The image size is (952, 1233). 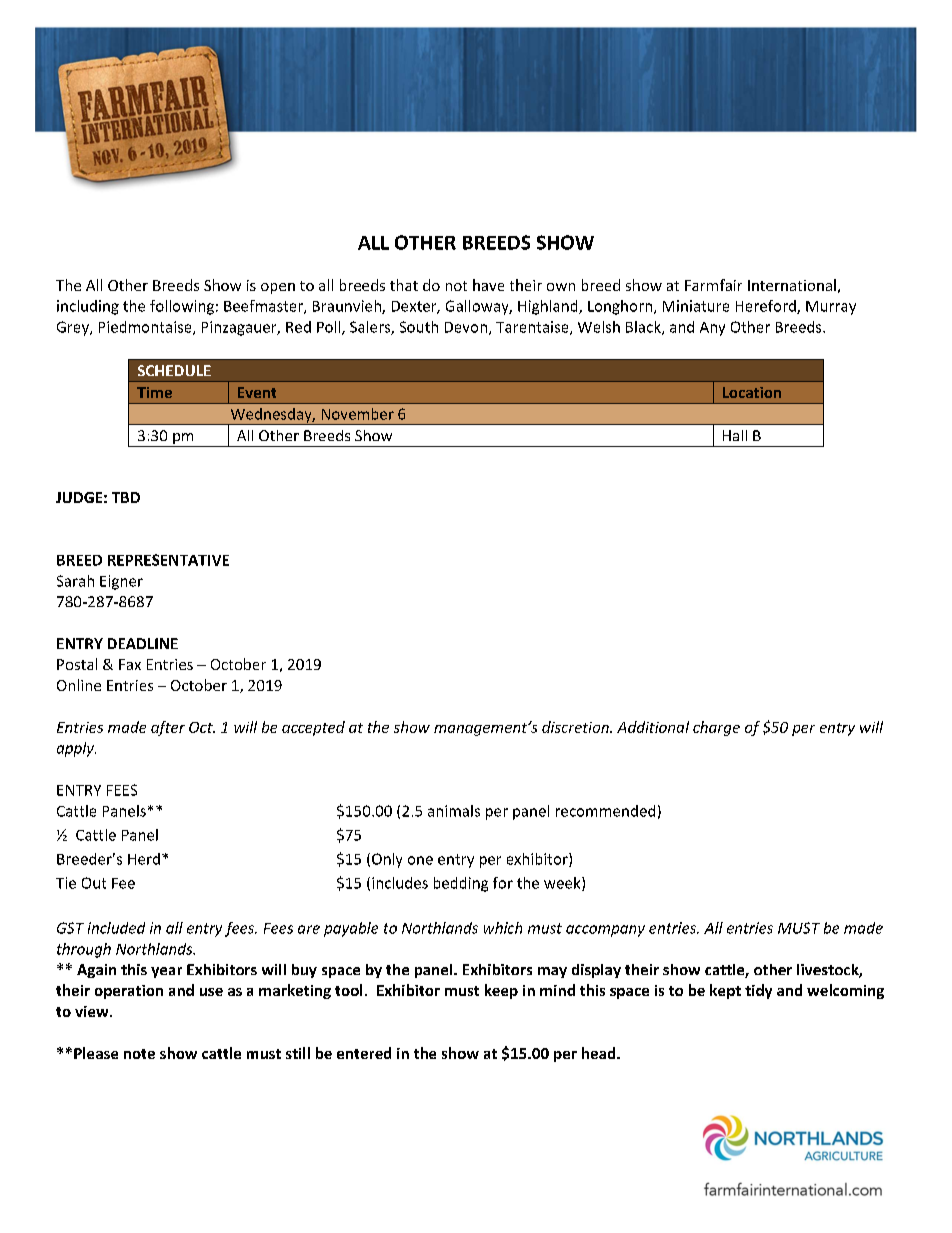 What do you see at coordinates (767, 307) in the page?
I see `Hereford` at bounding box center [767, 307].
